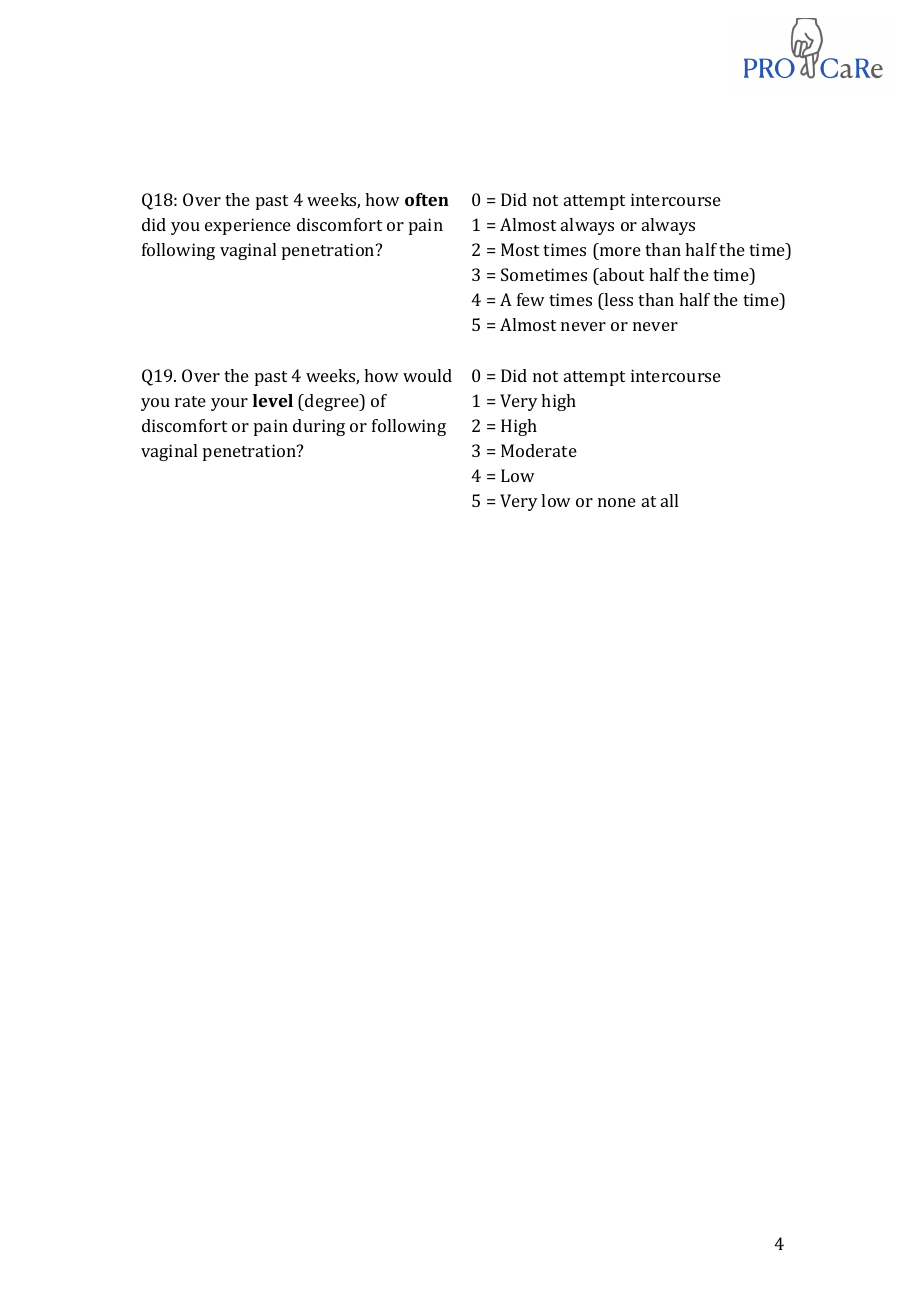 The width and height of the image is (924, 1308). Describe the element at coordinates (319, 427) in the image. I see `during` at that location.
